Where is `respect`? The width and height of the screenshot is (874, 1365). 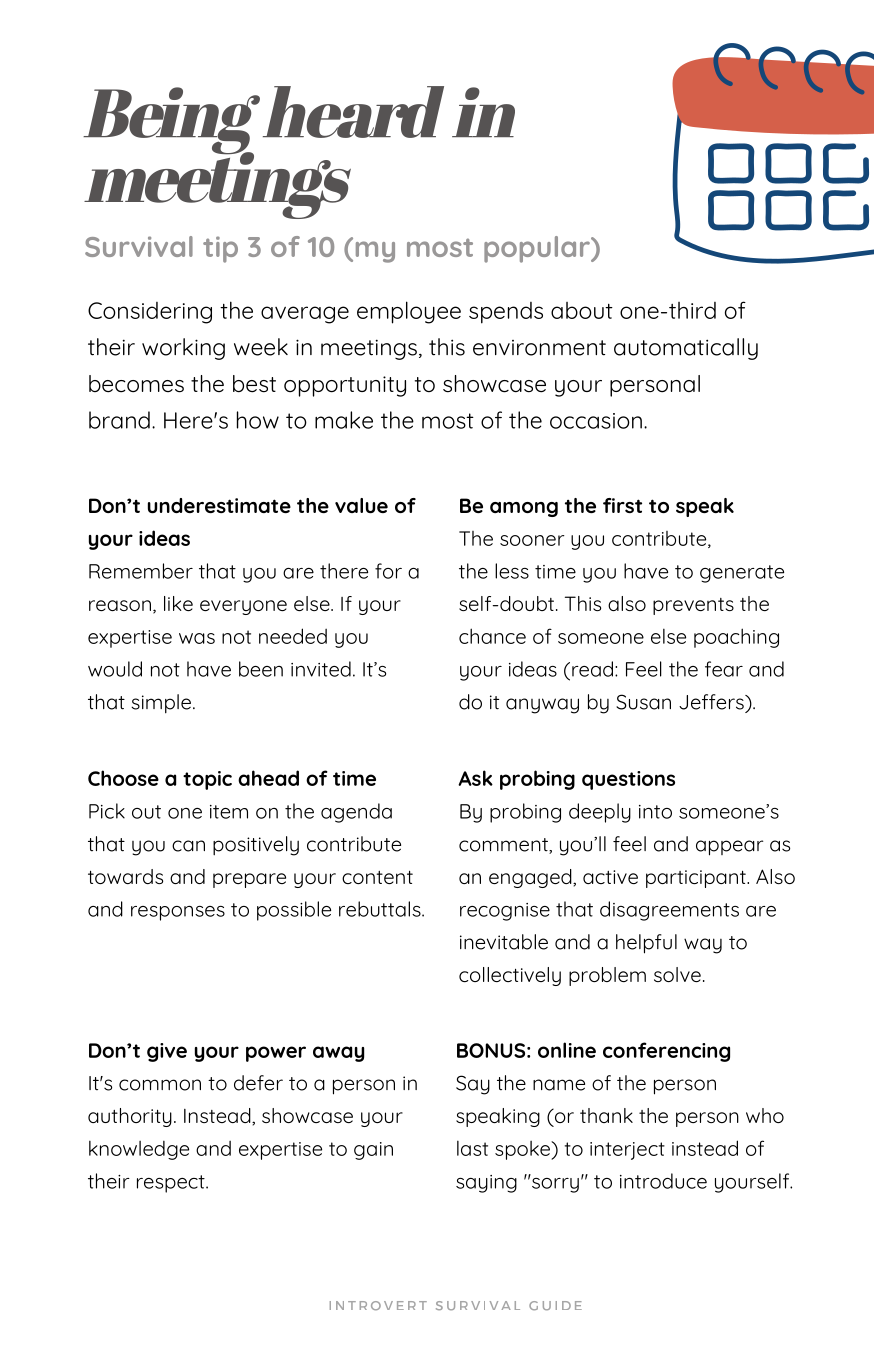 respect is located at coordinates (172, 1184).
